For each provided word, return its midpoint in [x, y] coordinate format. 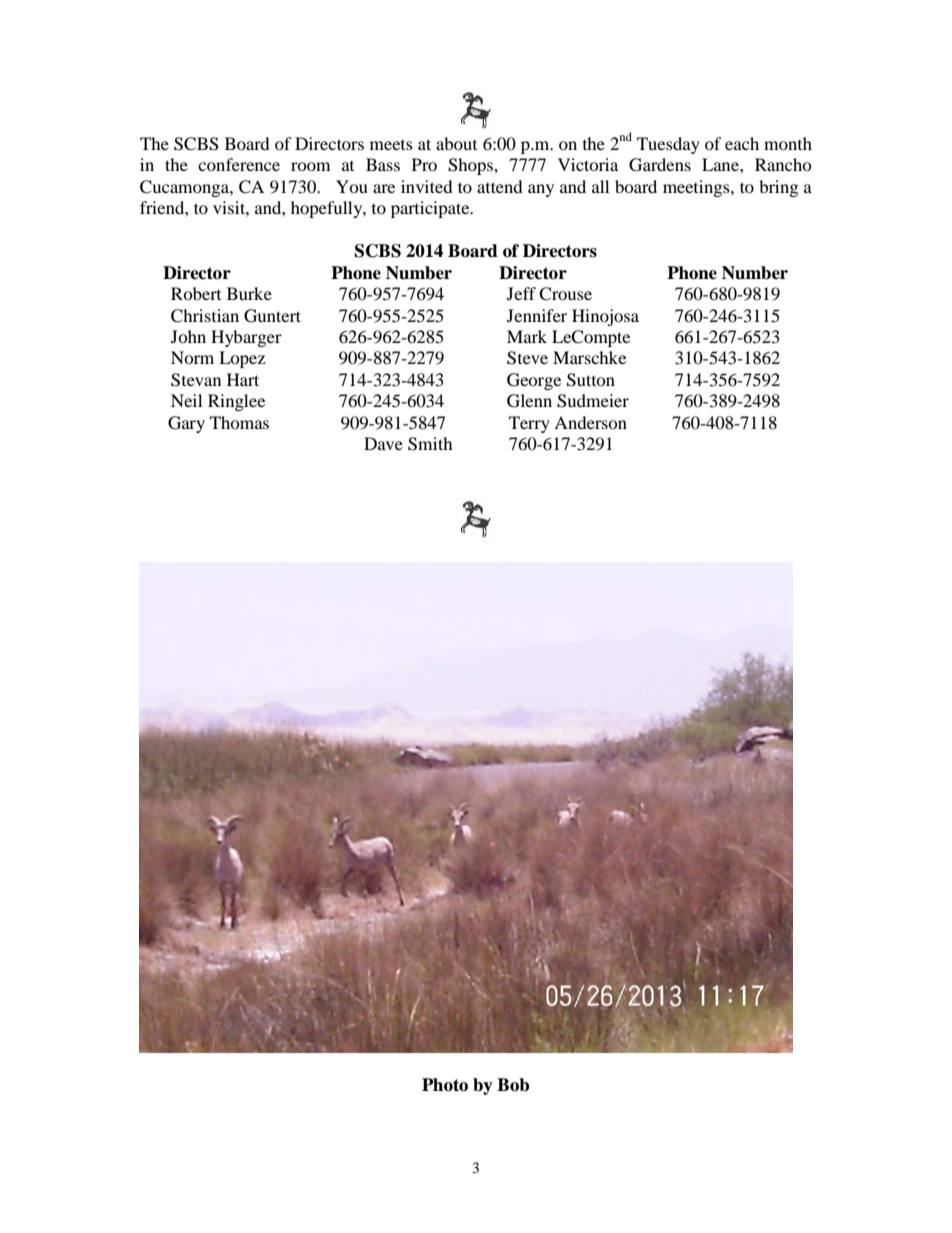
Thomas [239, 422]
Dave [383, 443]
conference [239, 164]
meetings [697, 188]
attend [500, 186]
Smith [430, 444]
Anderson [590, 422]
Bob [513, 1085]
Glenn [529, 401]
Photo [445, 1085]
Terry [529, 424]
